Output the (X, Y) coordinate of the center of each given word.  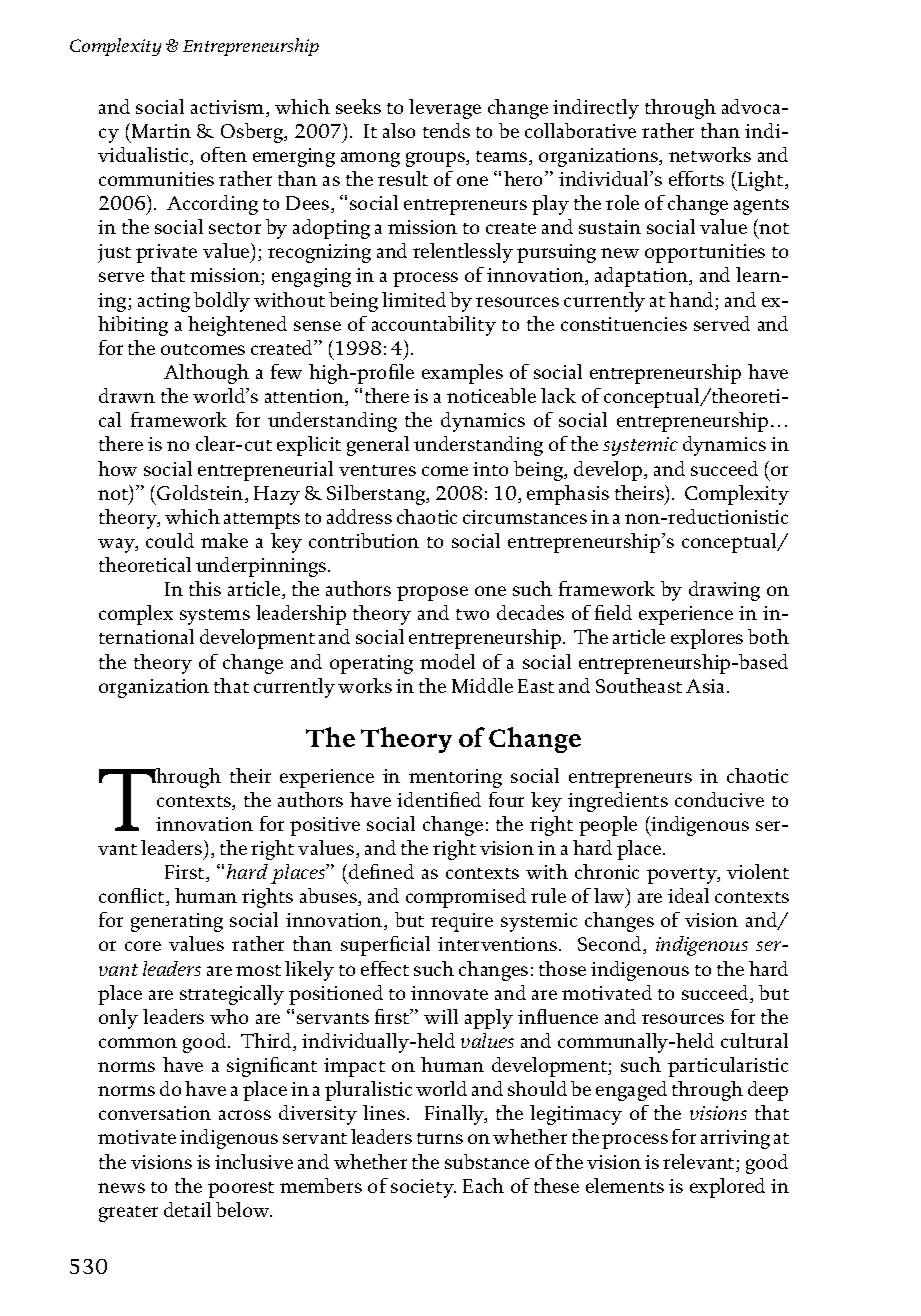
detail (187, 1209)
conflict (133, 897)
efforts (696, 178)
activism (229, 108)
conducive (719, 799)
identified (439, 799)
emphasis (568, 495)
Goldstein (201, 494)
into (490, 469)
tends (446, 130)
